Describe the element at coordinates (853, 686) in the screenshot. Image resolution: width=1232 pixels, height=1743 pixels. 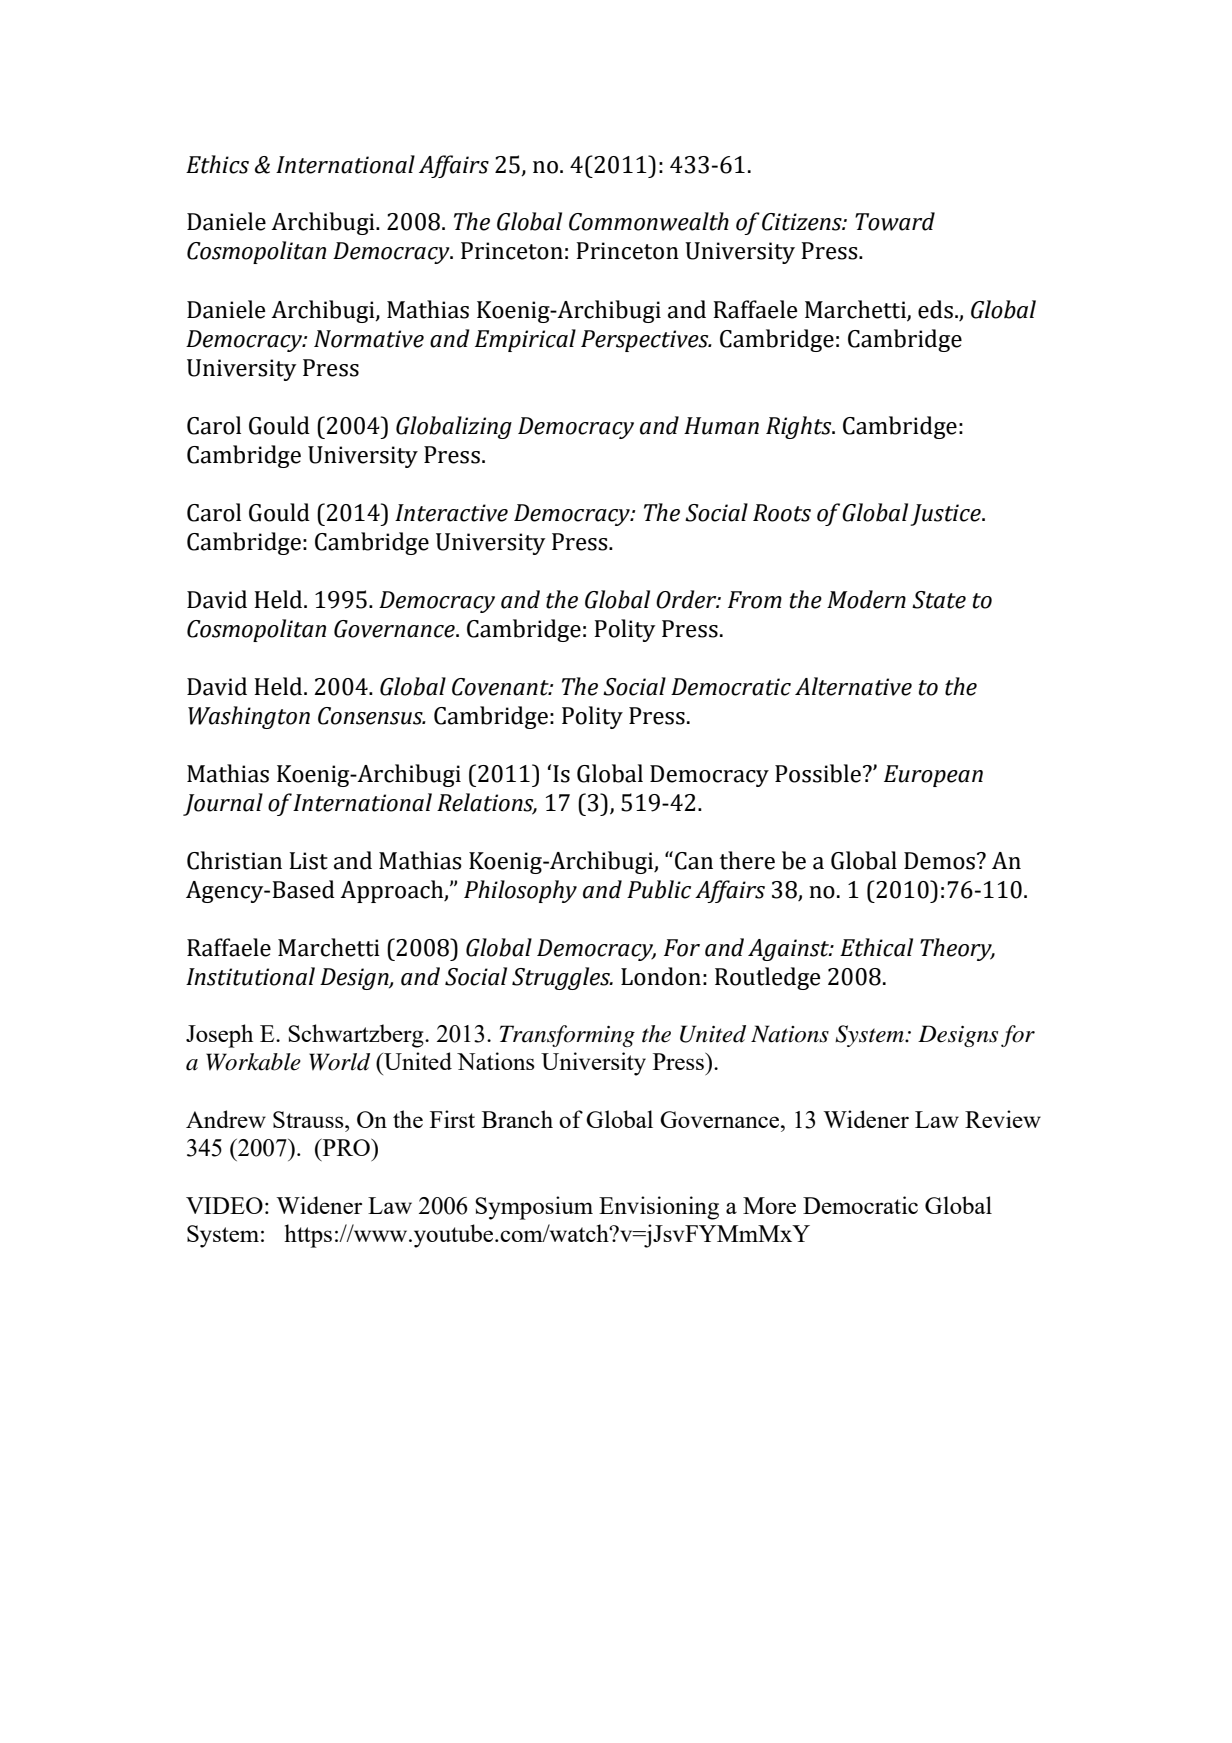
I see `Alternative` at that location.
